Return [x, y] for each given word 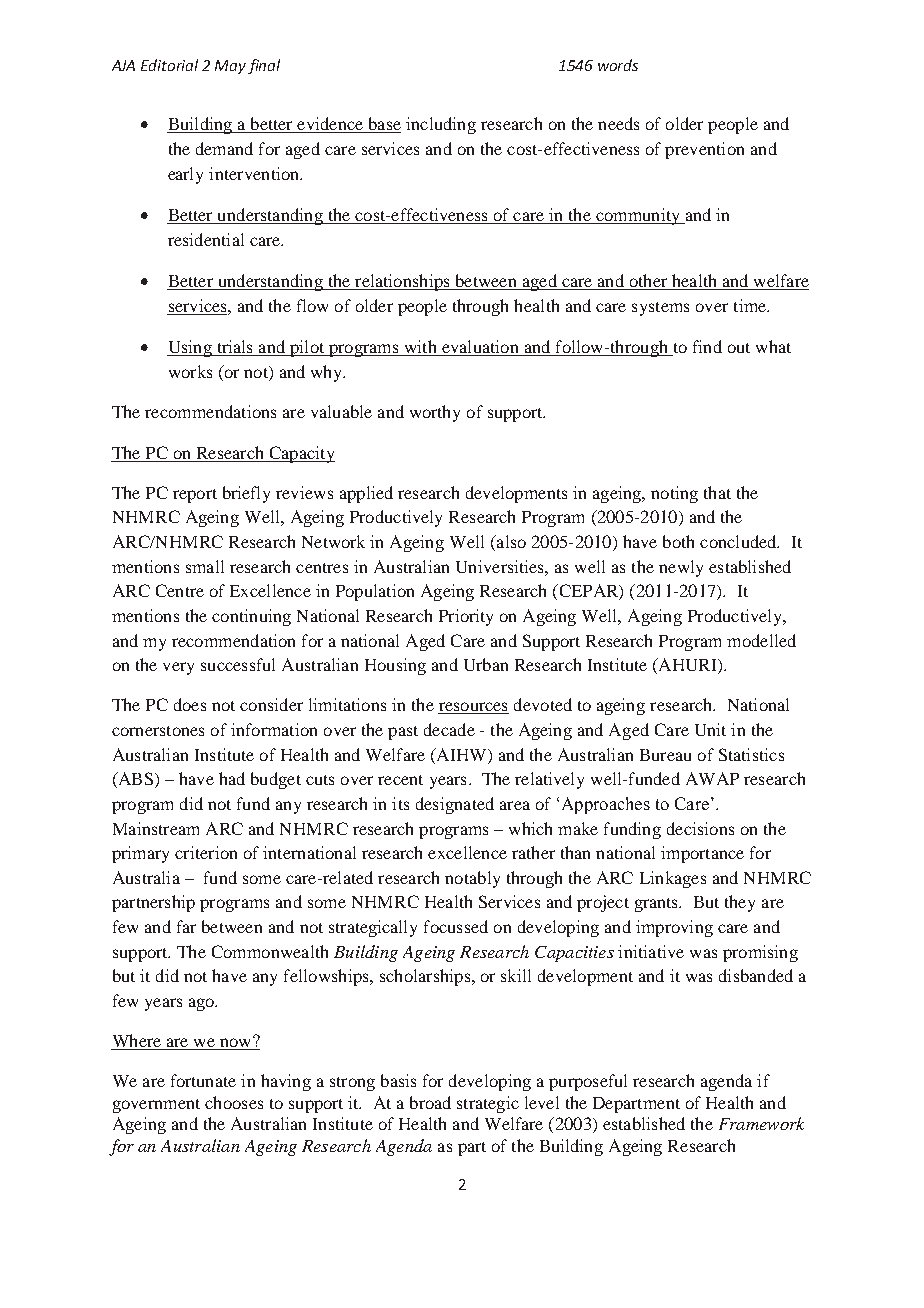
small [205, 566]
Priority [466, 617]
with [420, 348]
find [707, 346]
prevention [704, 150]
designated [455, 805]
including [441, 125]
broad [430, 1102]
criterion [206, 852]
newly [681, 568]
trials [235, 348]
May [230, 67]
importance [702, 854]
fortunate [203, 1080]
